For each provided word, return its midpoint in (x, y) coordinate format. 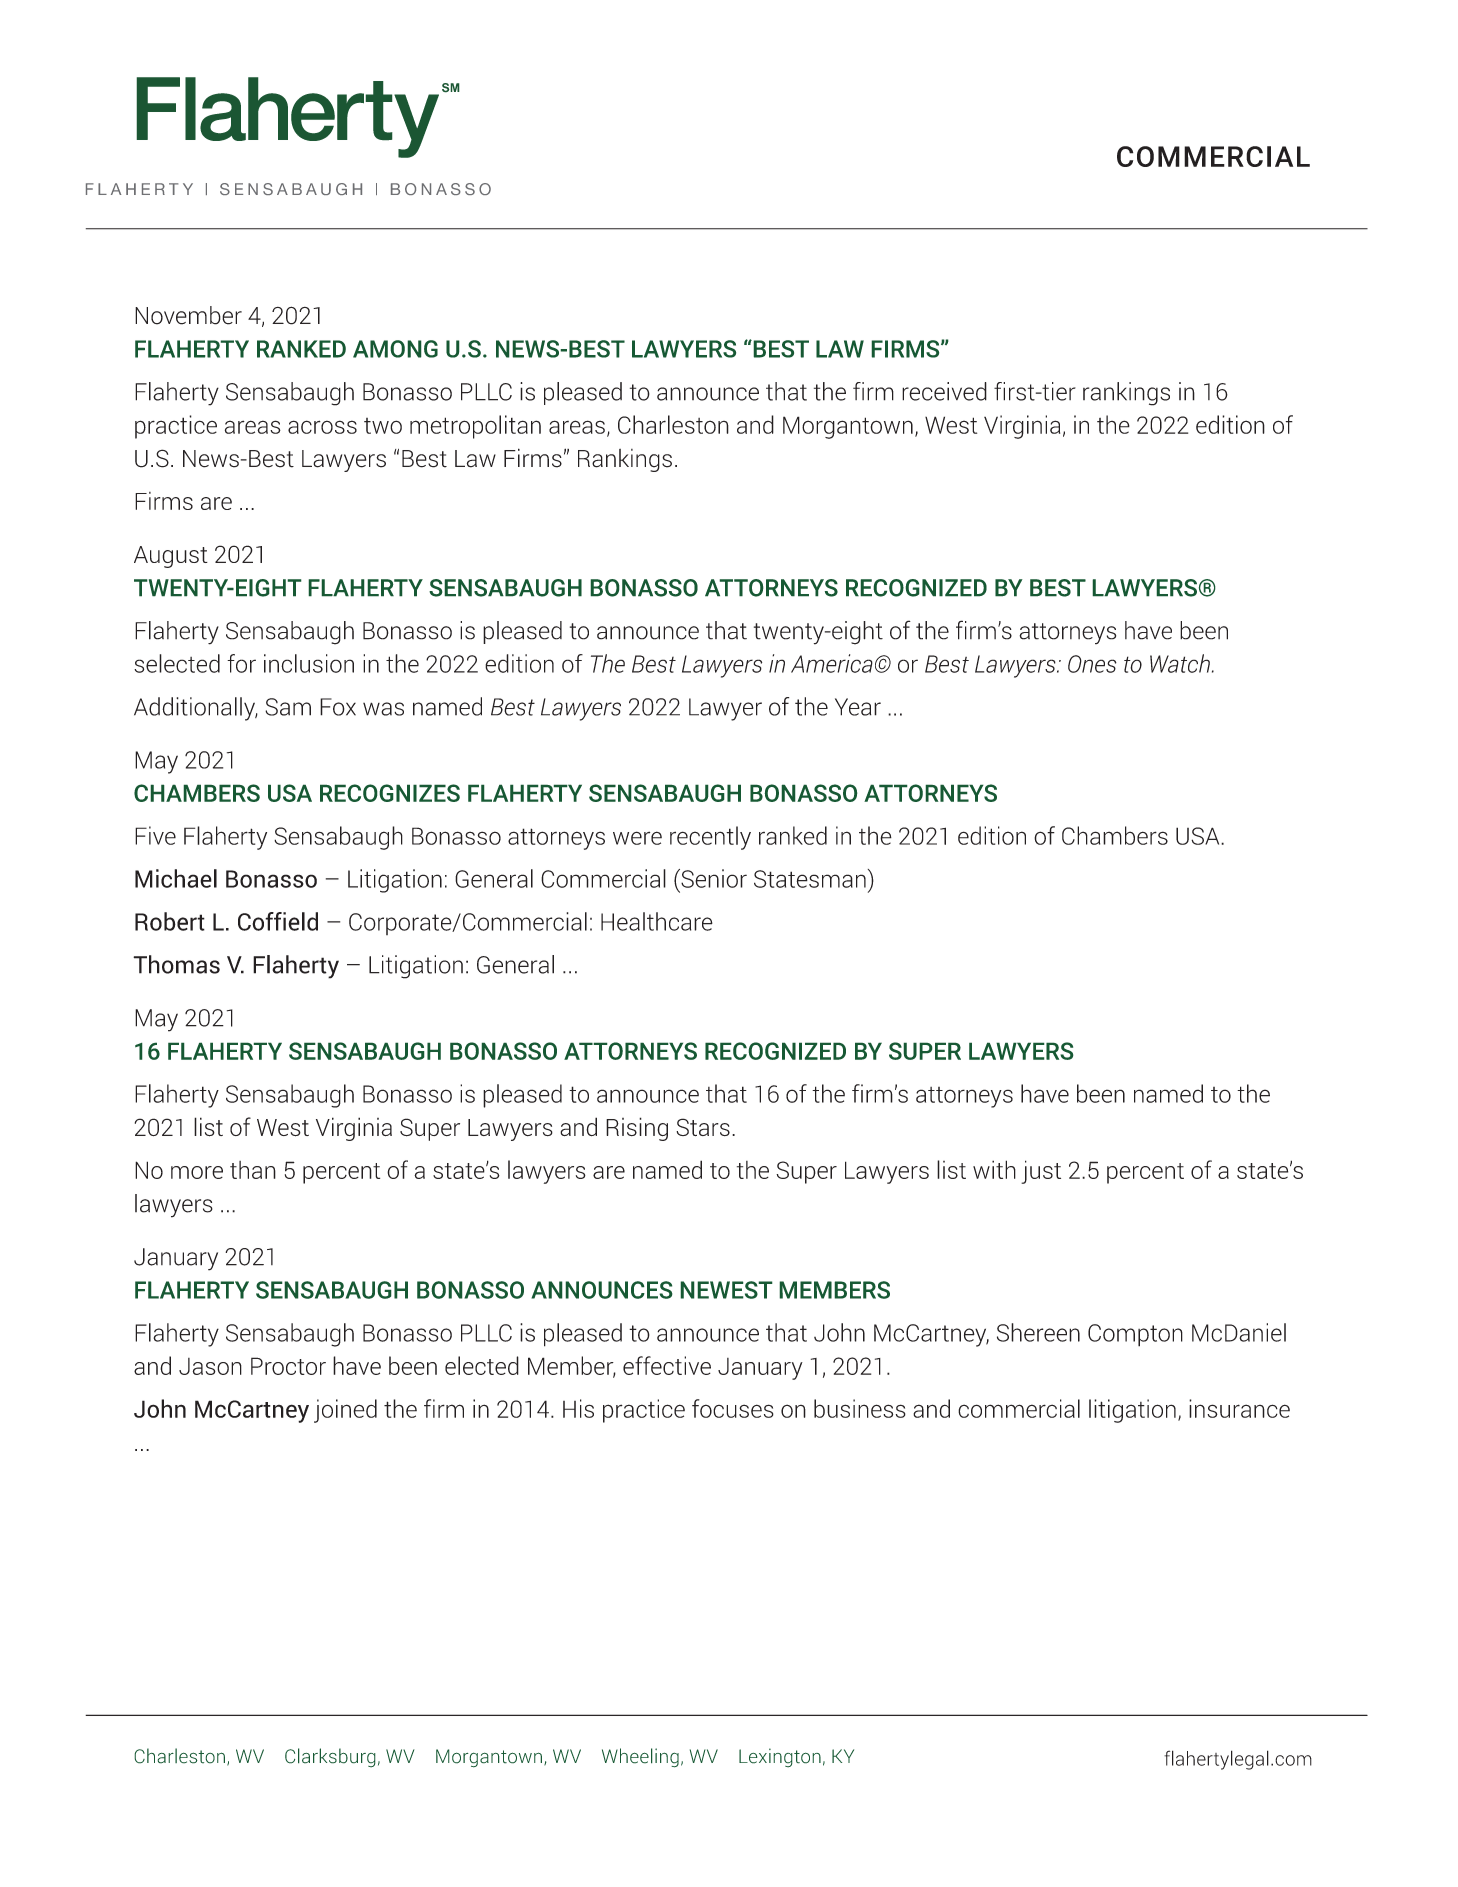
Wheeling (640, 1758)
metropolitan (475, 427)
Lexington (780, 1758)
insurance (1239, 1408)
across (322, 427)
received (944, 391)
